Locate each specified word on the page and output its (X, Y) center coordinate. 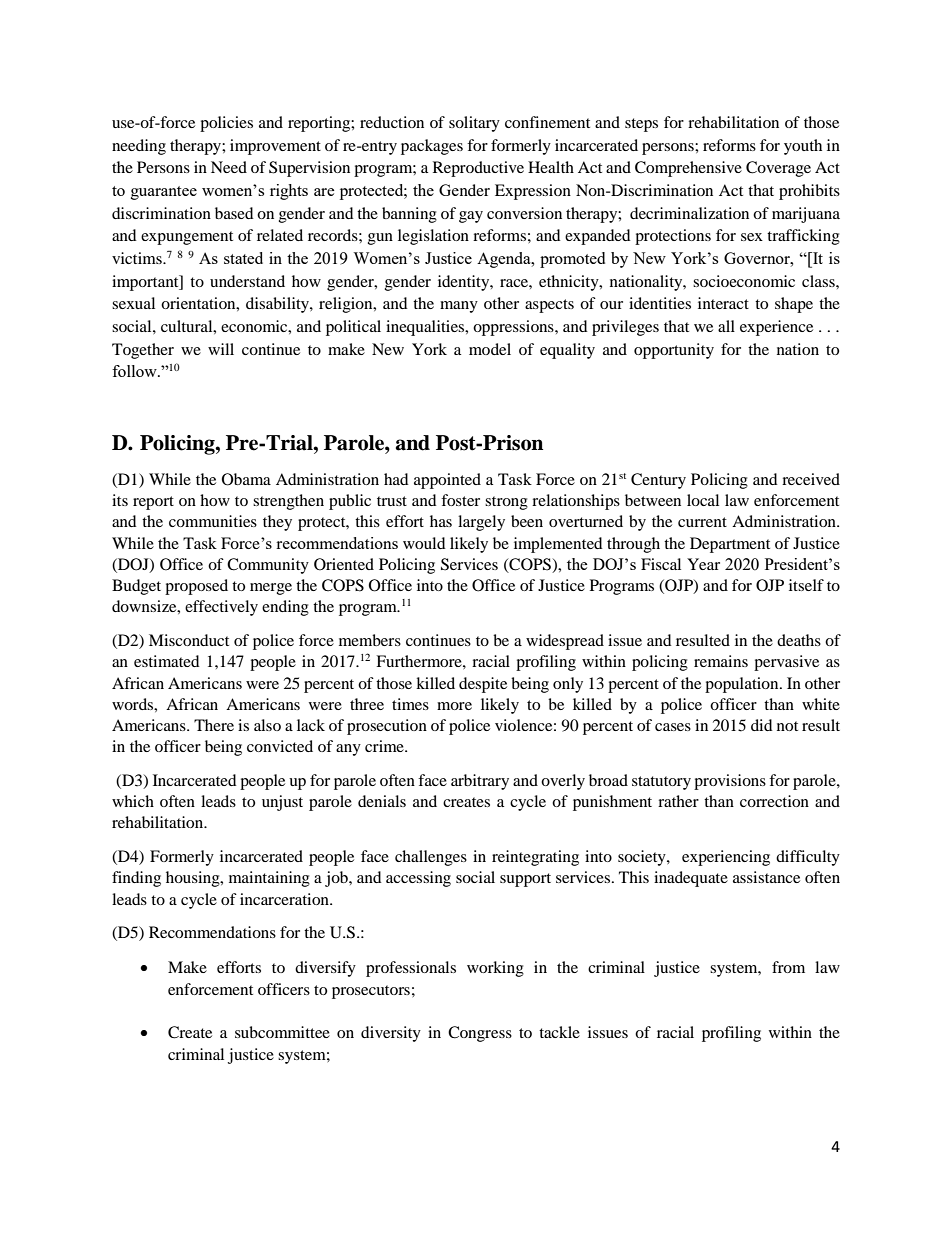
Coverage (778, 169)
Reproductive (478, 169)
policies (226, 124)
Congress (480, 1034)
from (788, 967)
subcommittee (282, 1032)
